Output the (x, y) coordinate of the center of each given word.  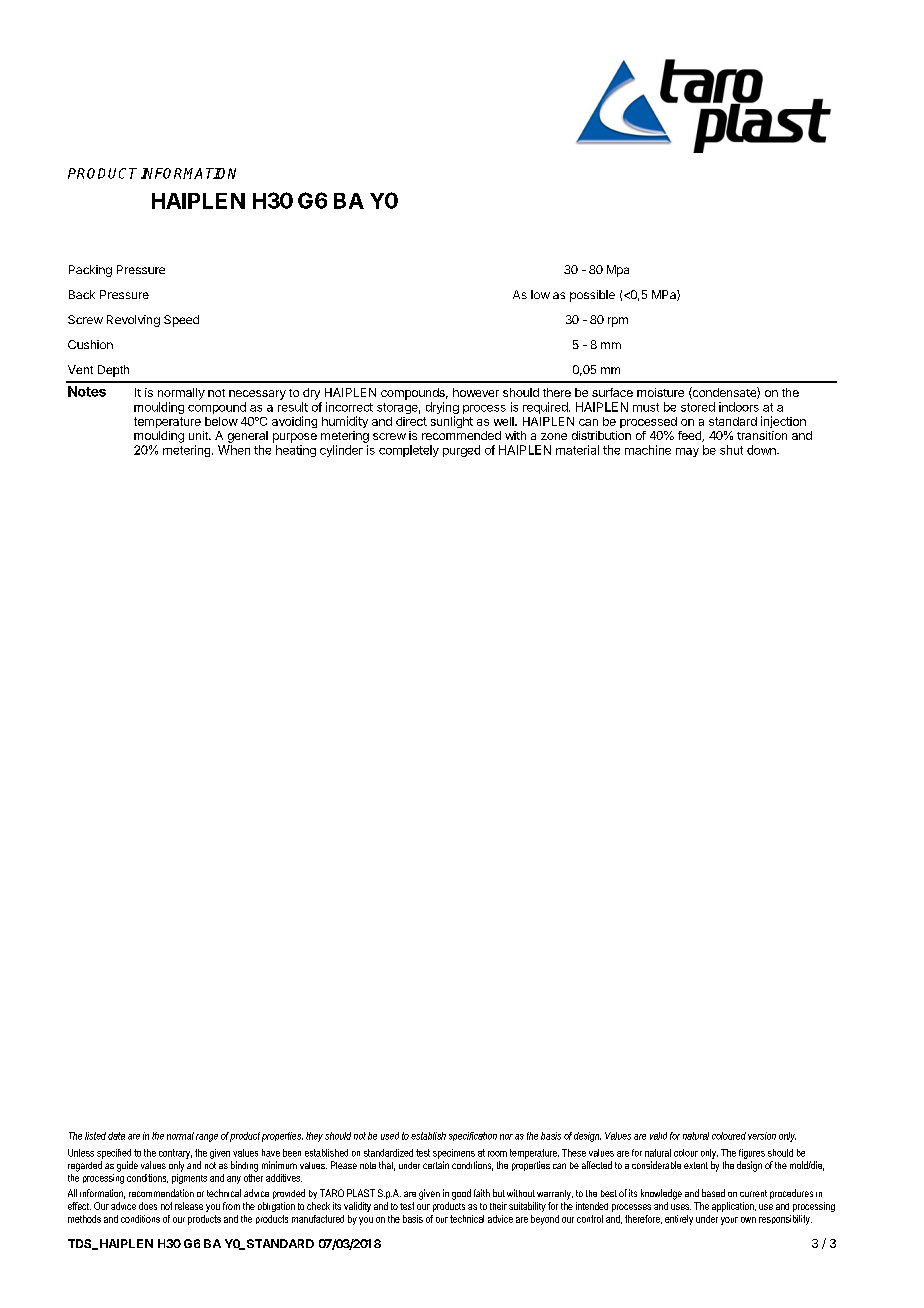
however (476, 392)
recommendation (161, 1193)
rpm (618, 322)
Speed (181, 321)
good (461, 1194)
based (713, 1193)
